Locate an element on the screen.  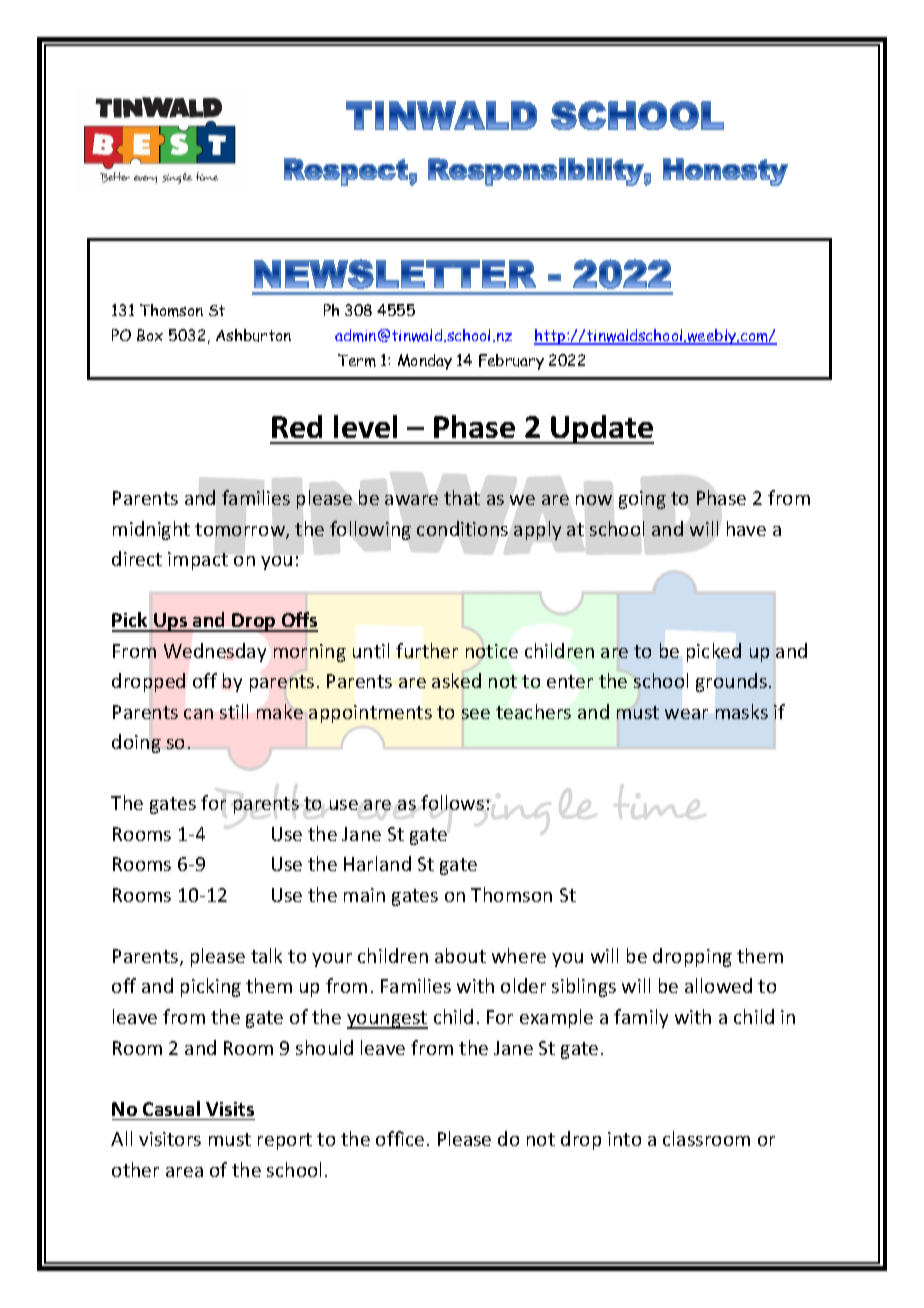
Box is located at coordinates (150, 335).
